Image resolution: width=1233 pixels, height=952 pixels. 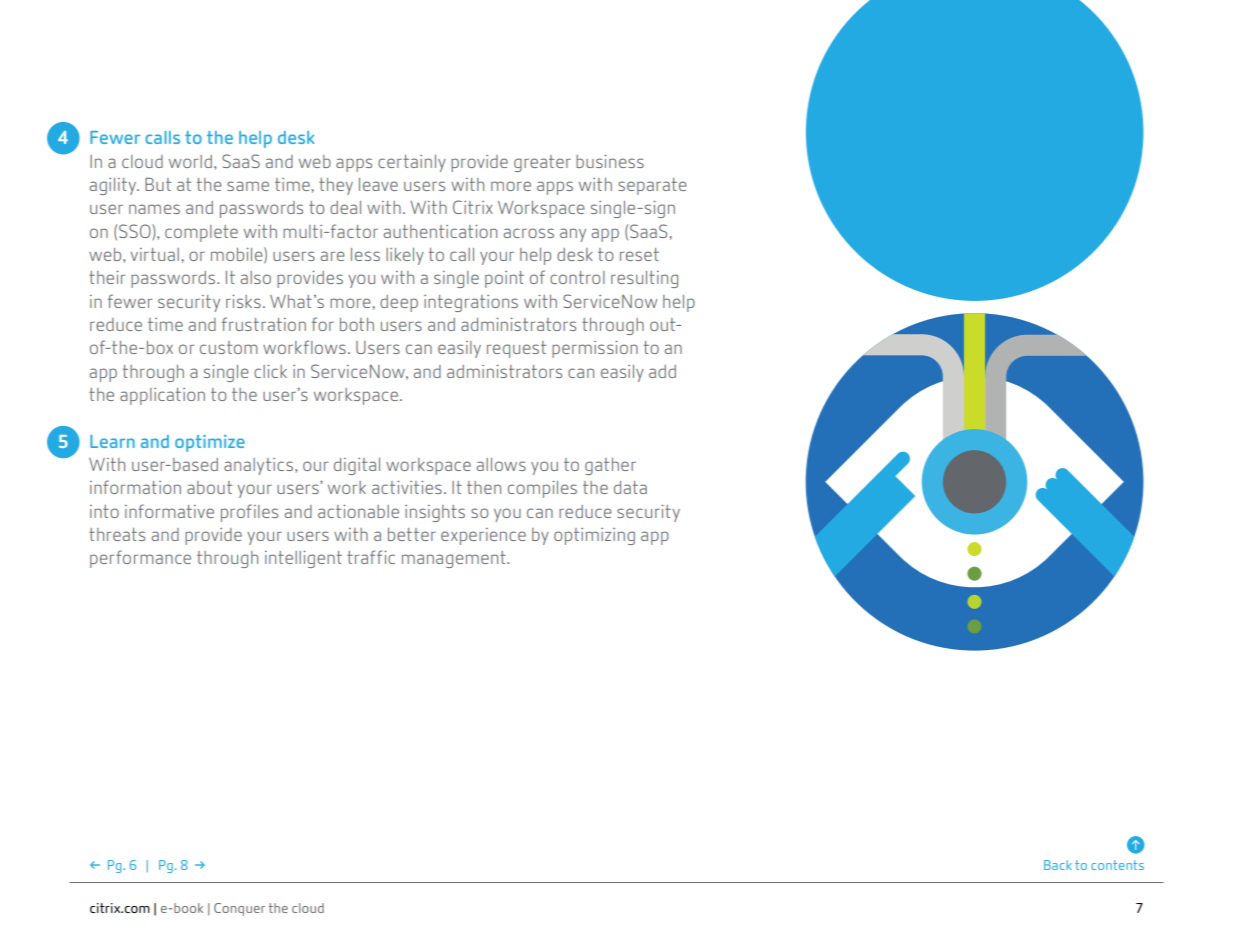 What do you see at coordinates (248, 186) in the screenshot?
I see `same` at bounding box center [248, 186].
